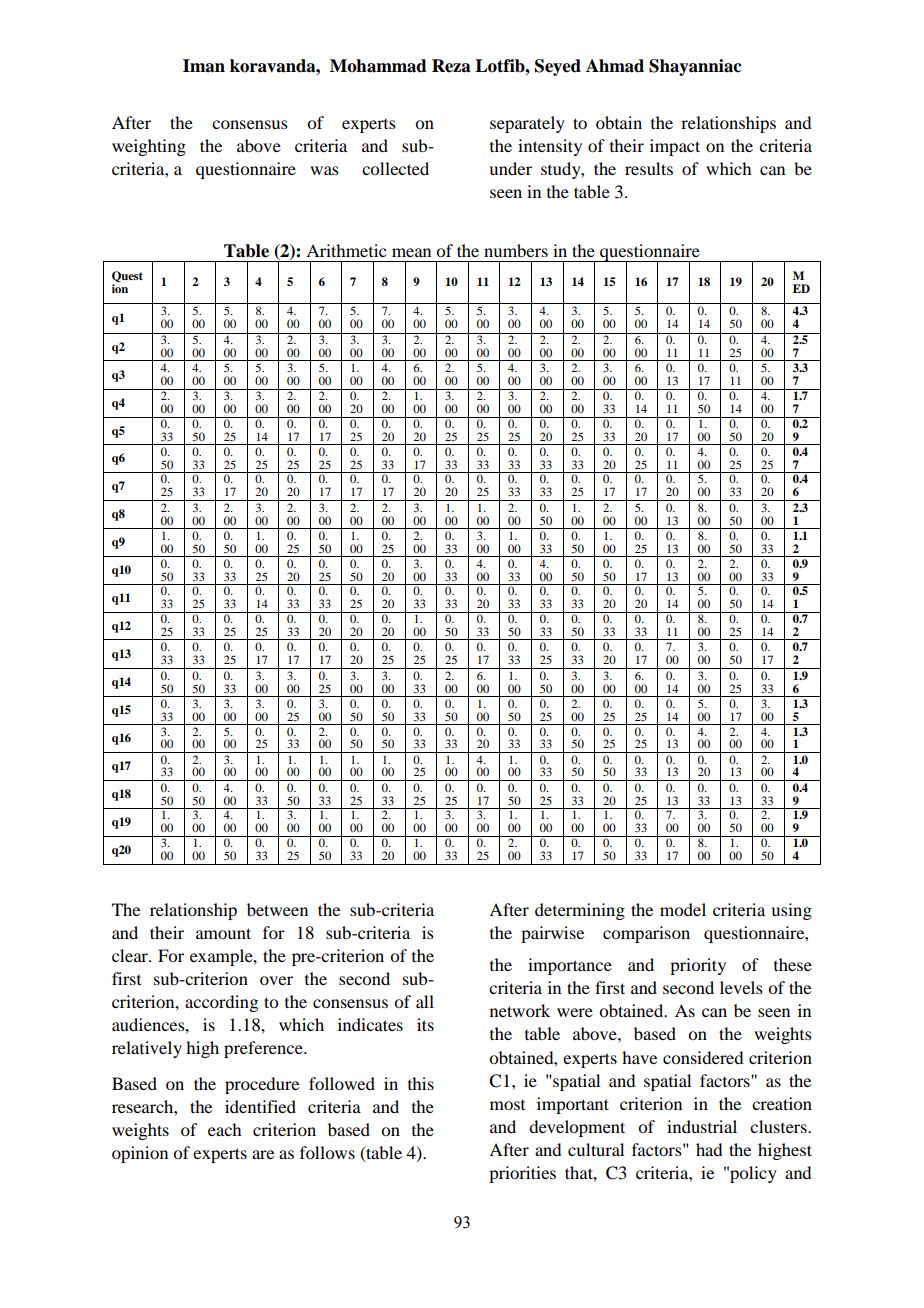  I want to click on between, so click(277, 909).
